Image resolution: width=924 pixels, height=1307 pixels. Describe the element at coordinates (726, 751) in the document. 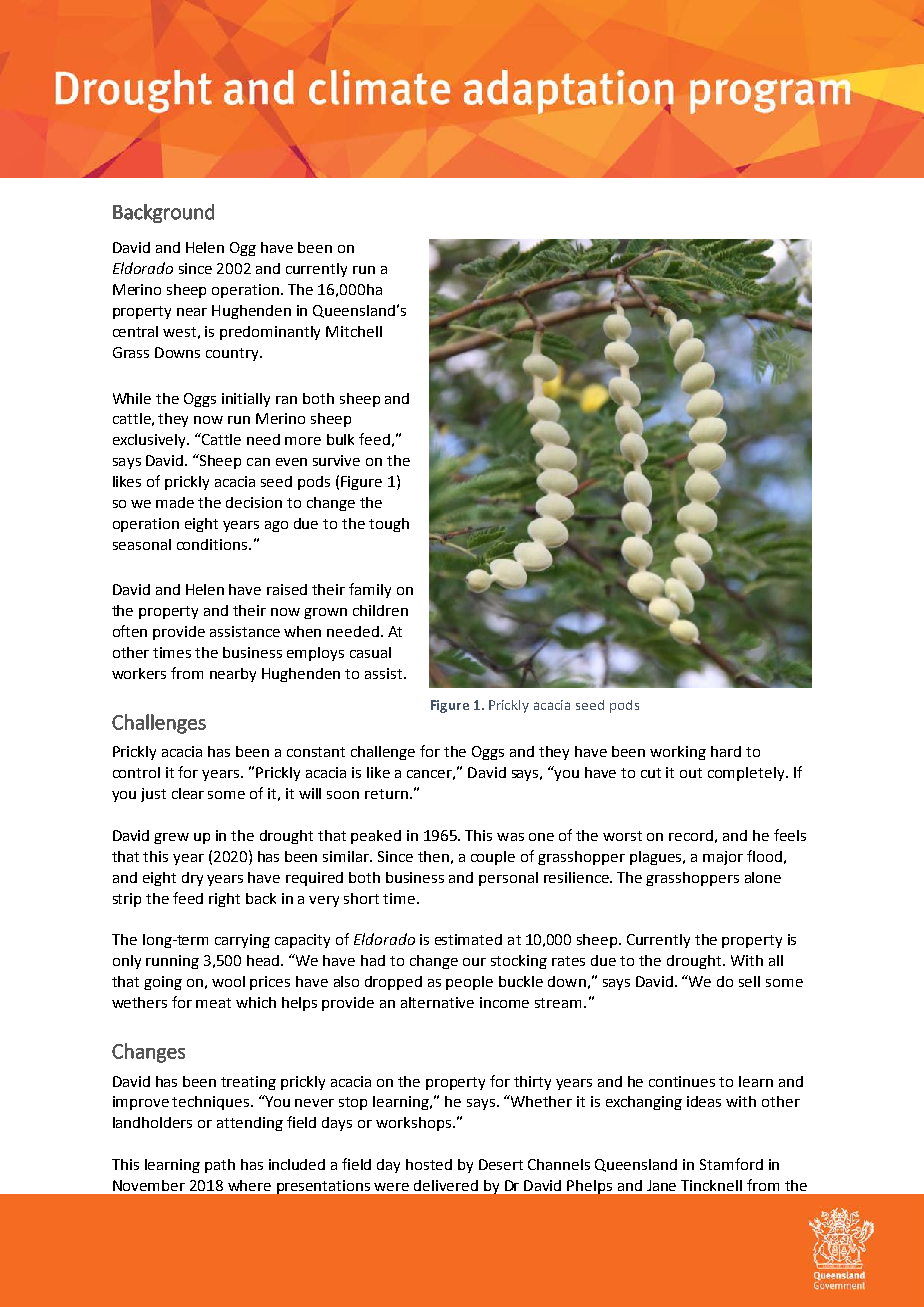

I see `hard` at that location.
